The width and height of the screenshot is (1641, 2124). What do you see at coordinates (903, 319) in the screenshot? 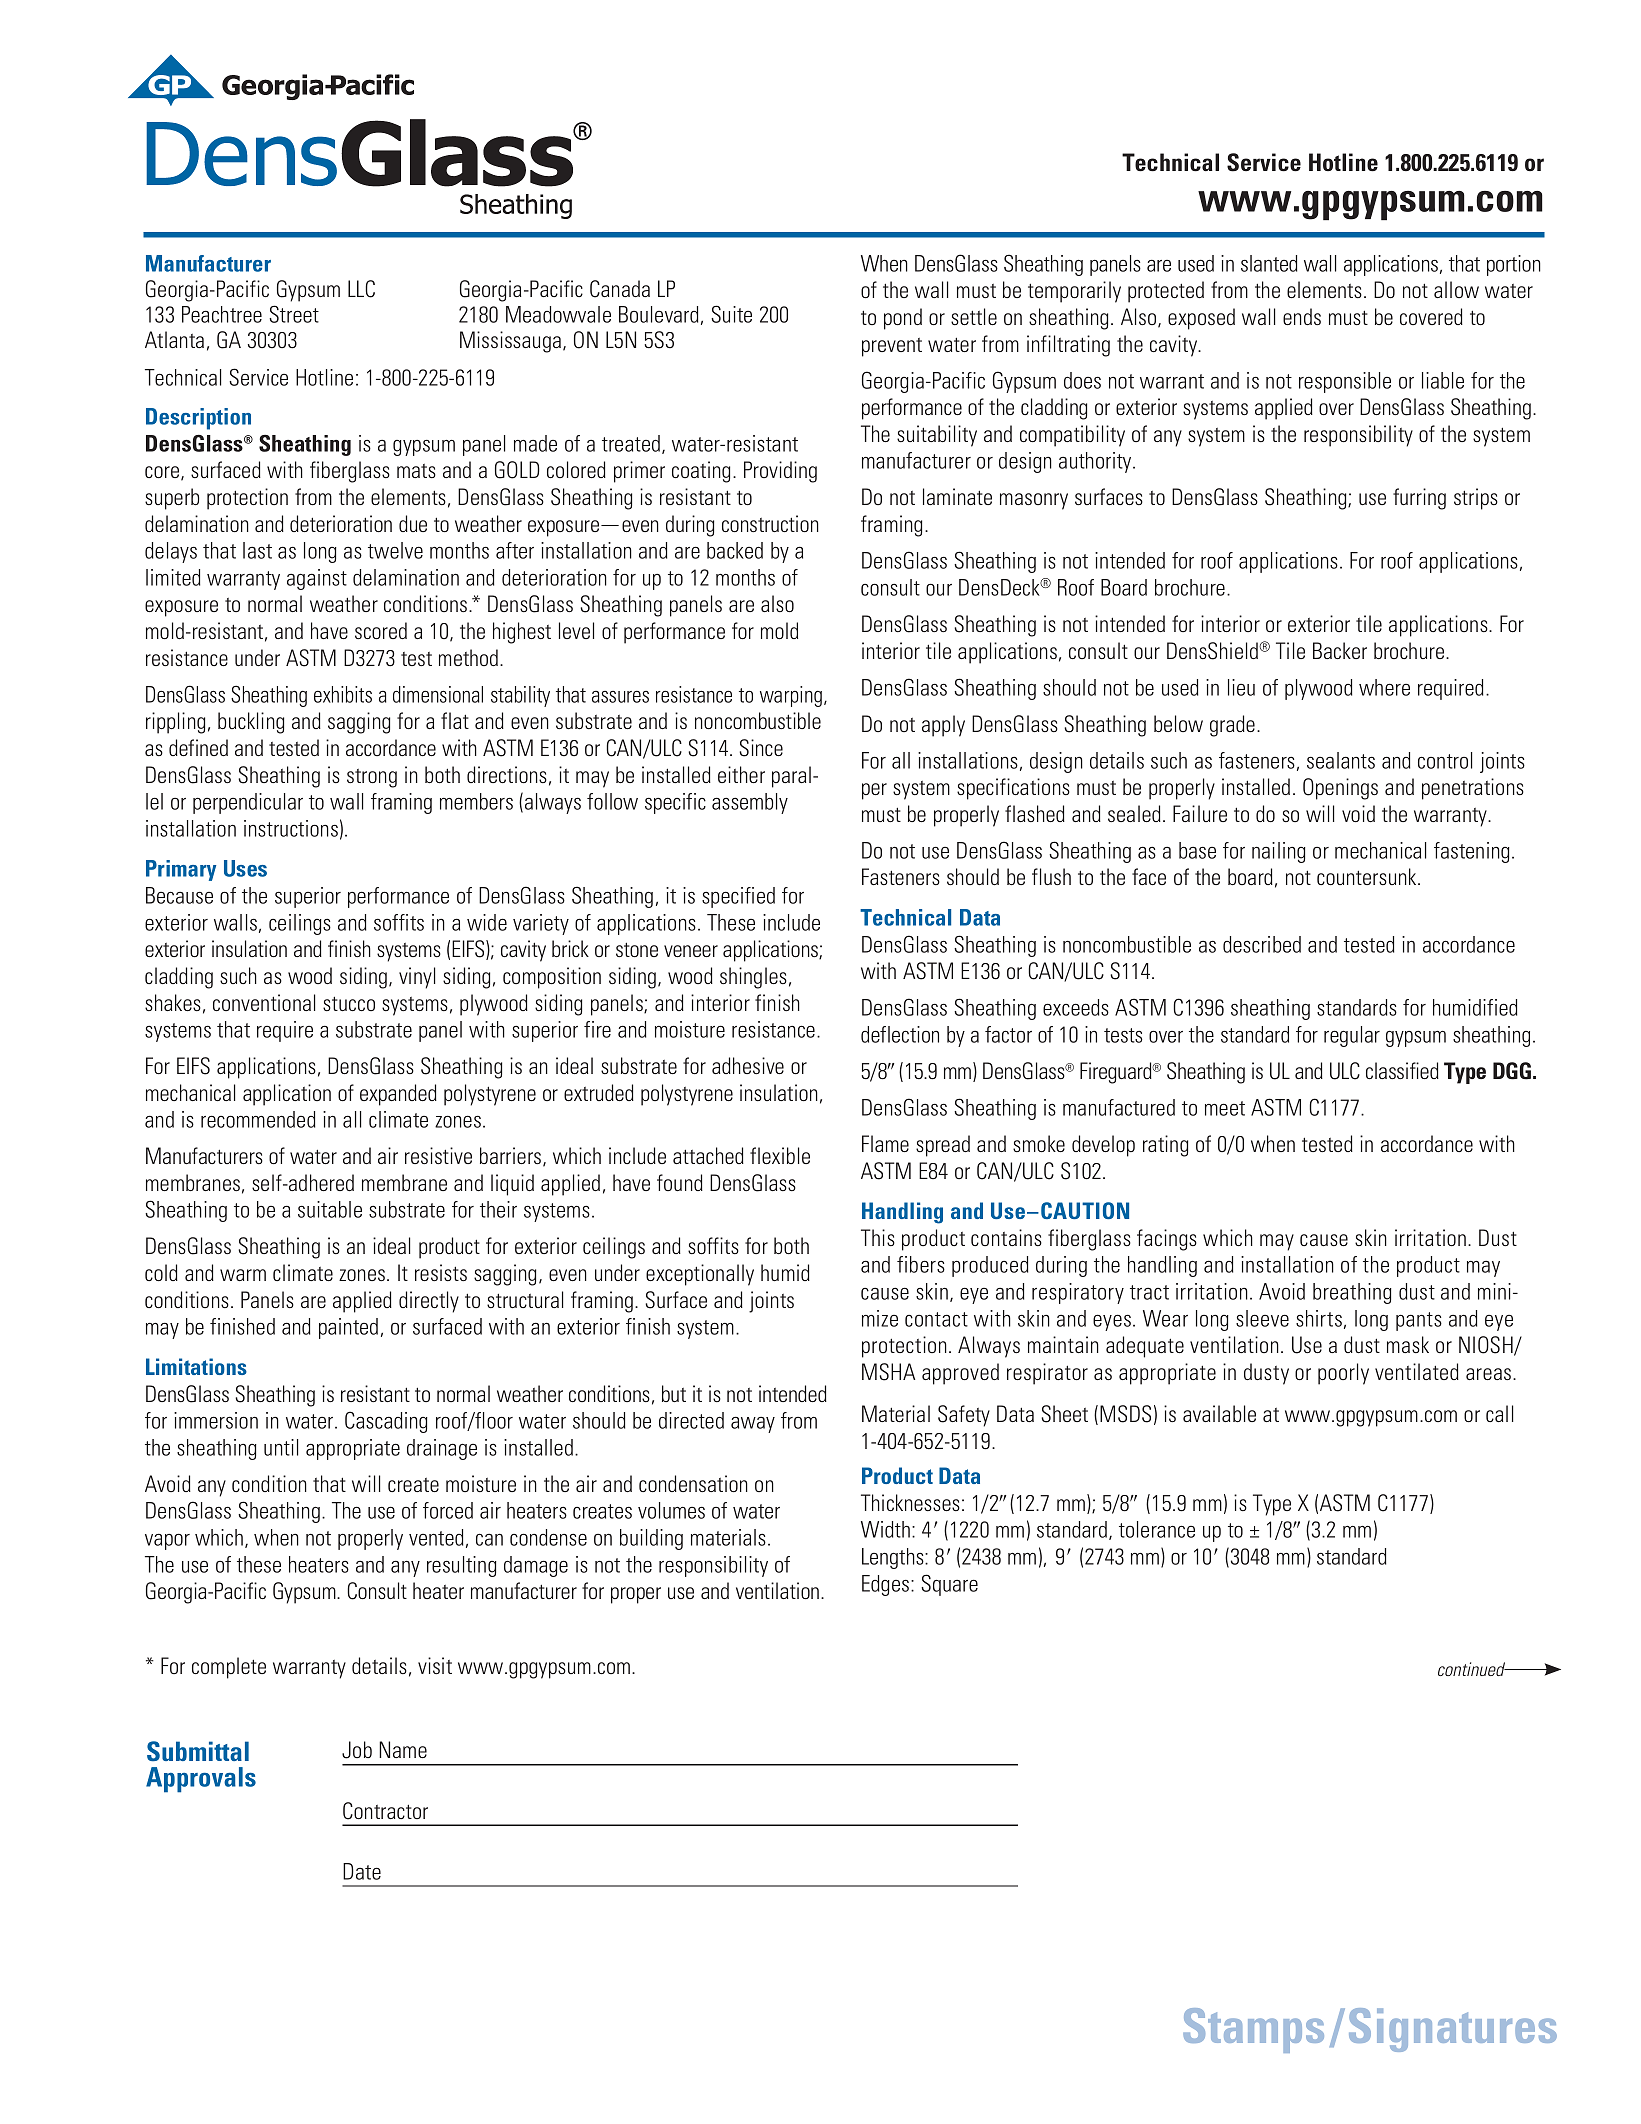
I see `pond` at bounding box center [903, 319].
